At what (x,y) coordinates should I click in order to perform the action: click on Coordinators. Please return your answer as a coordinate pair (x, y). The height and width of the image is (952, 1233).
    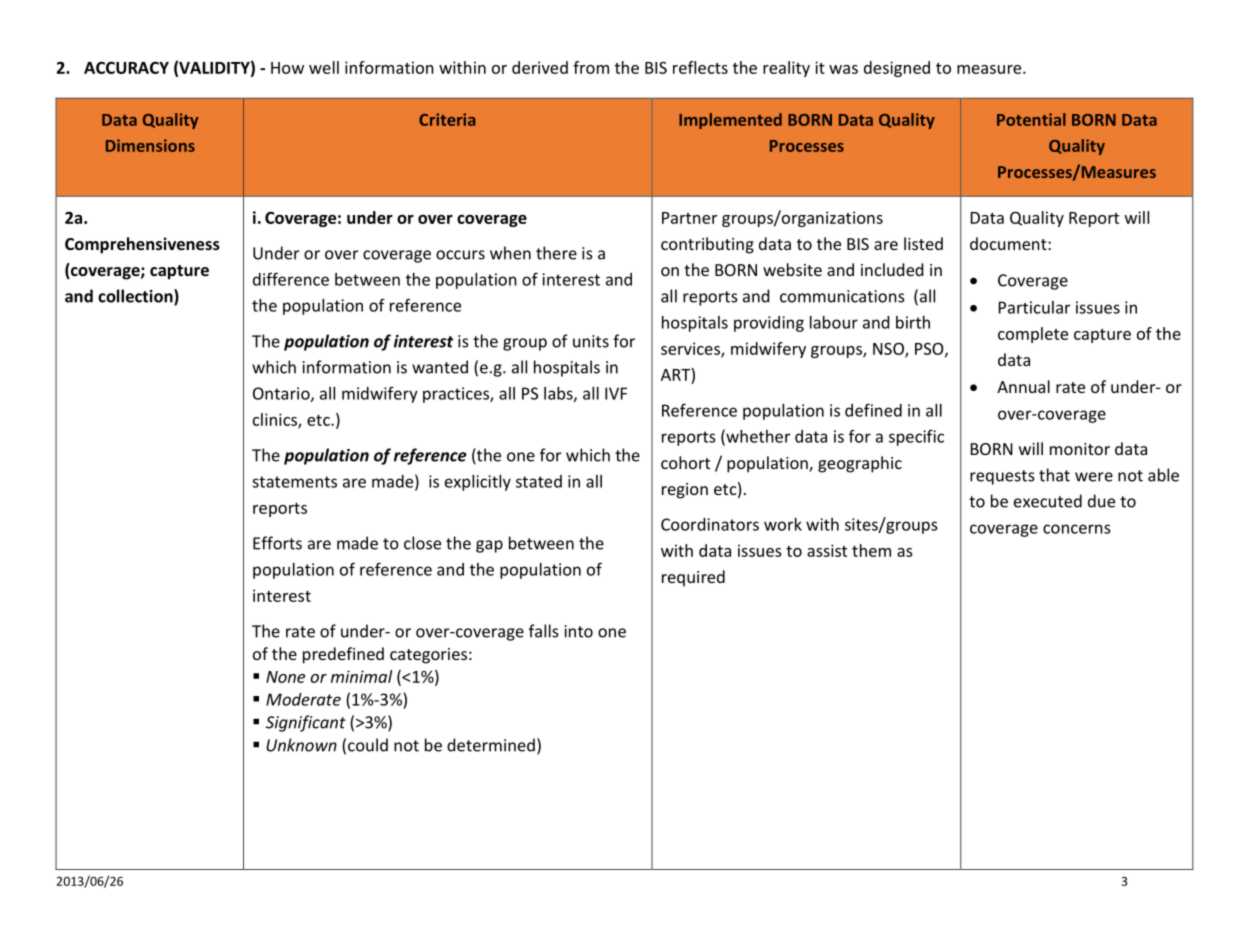
    Looking at the image, I should click on (710, 524).
